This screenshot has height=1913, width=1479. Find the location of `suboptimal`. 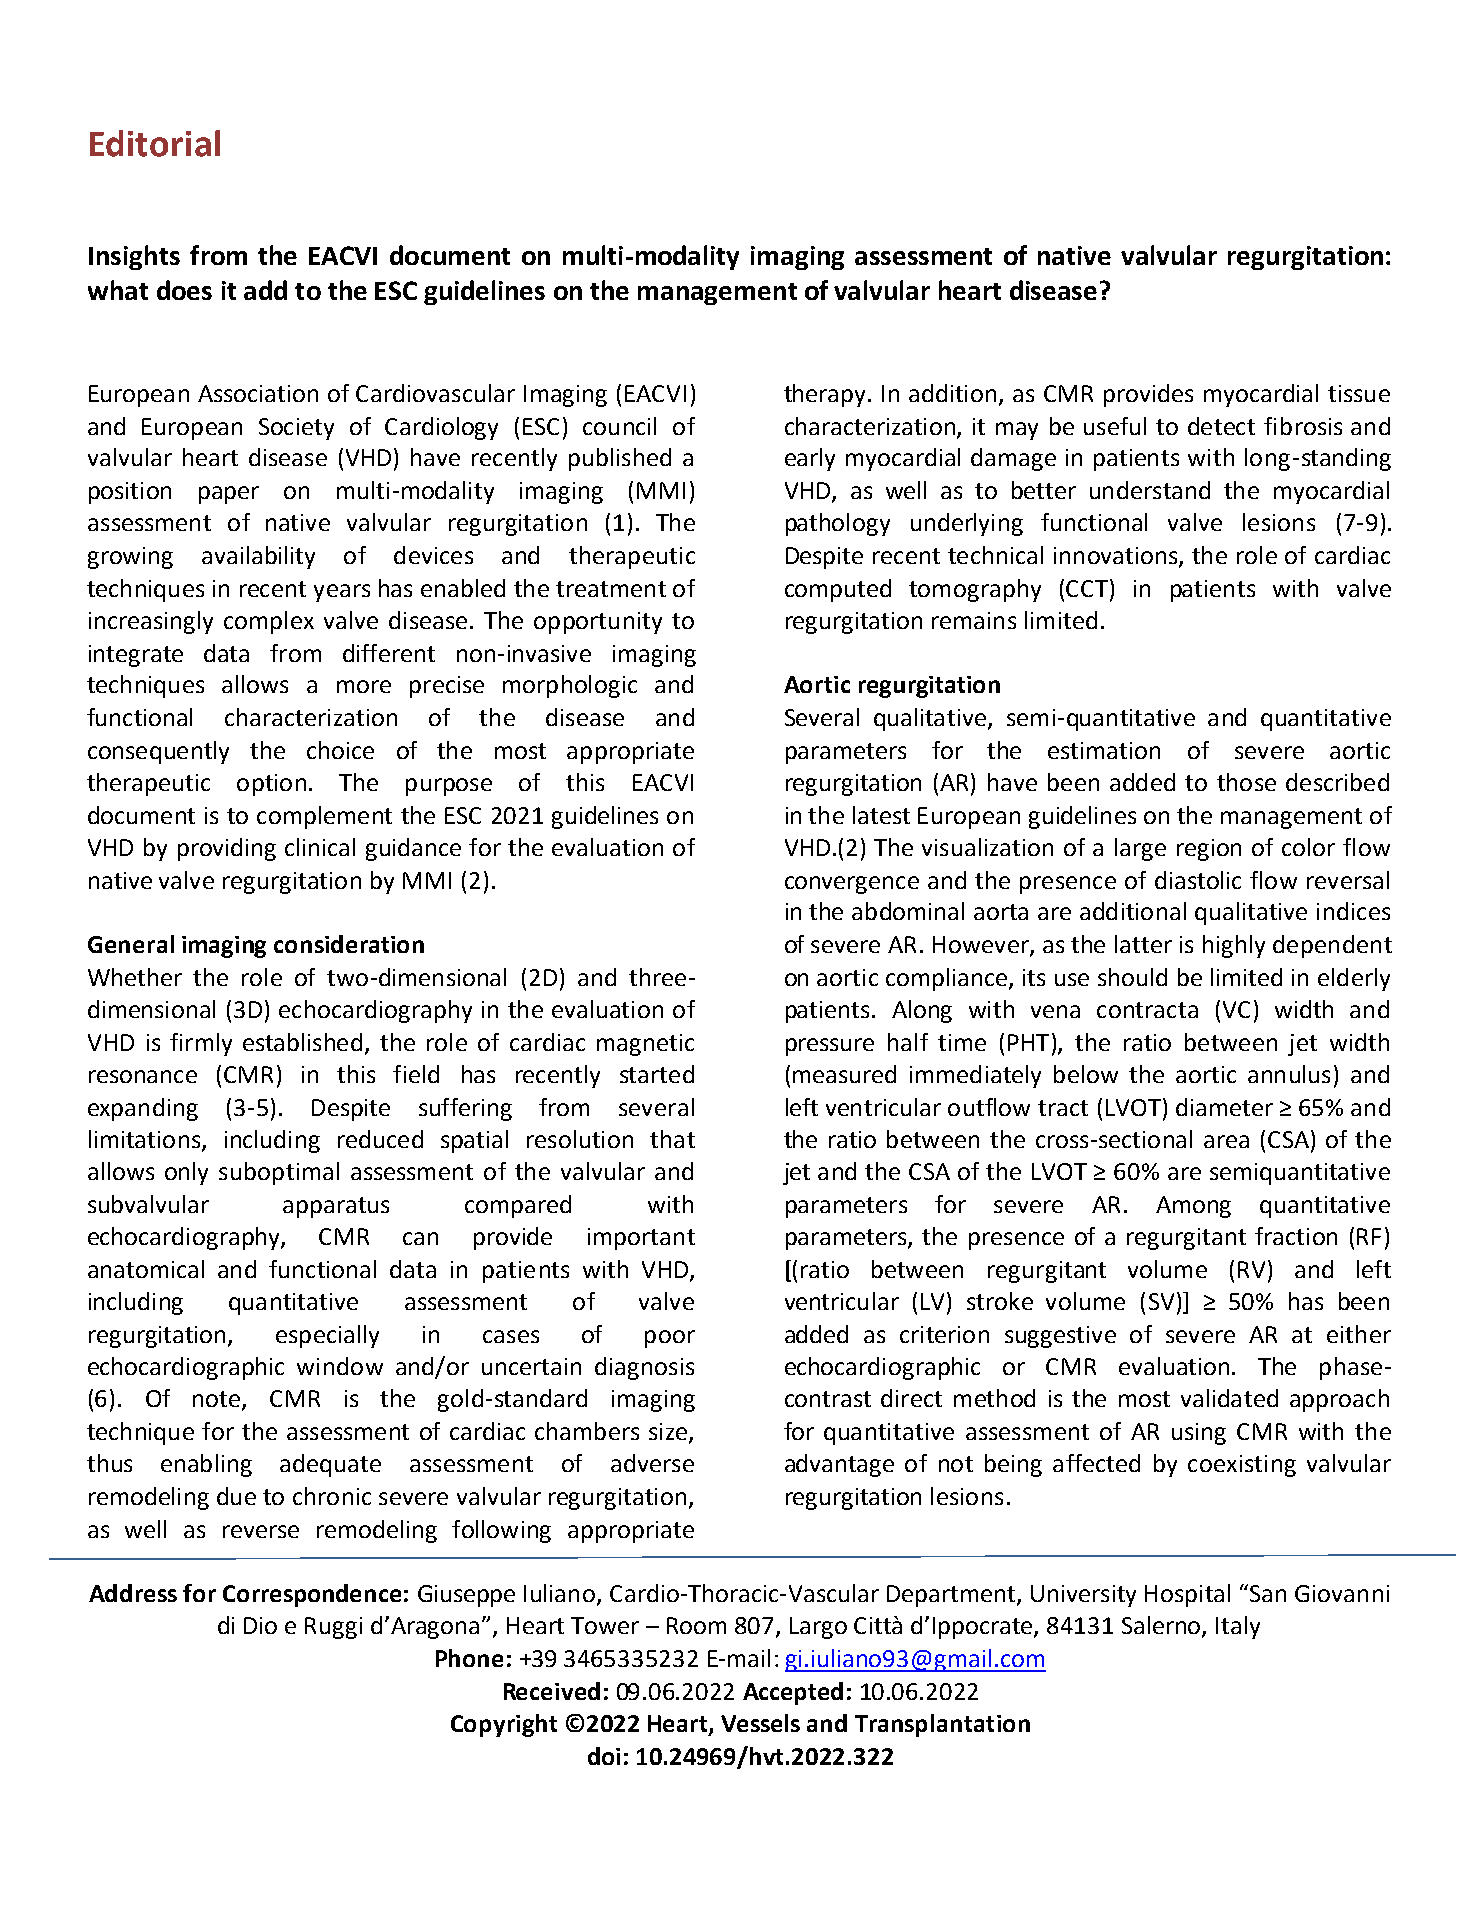

suboptimal is located at coordinates (279, 1173).
